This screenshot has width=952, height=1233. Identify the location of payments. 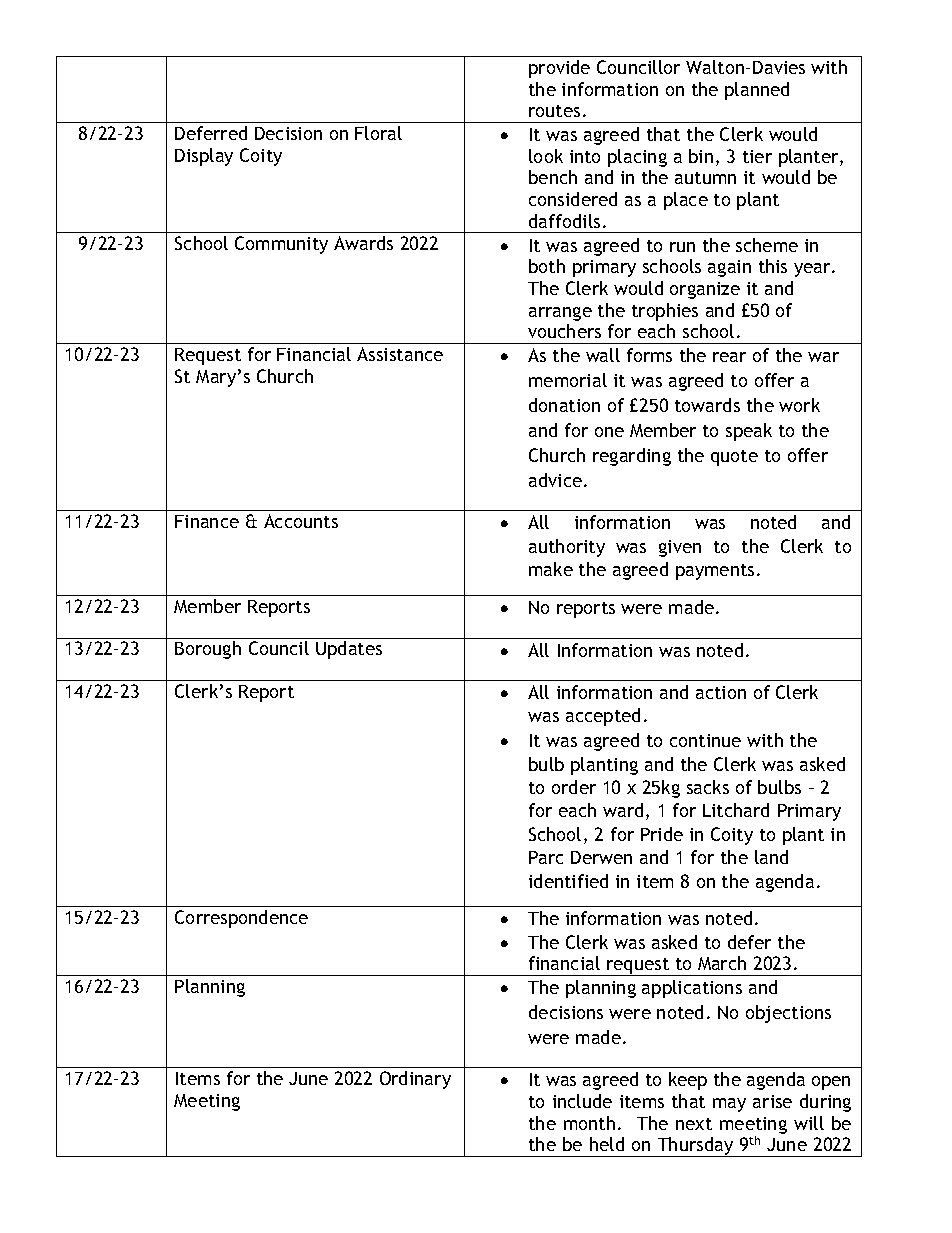
(715, 572).
